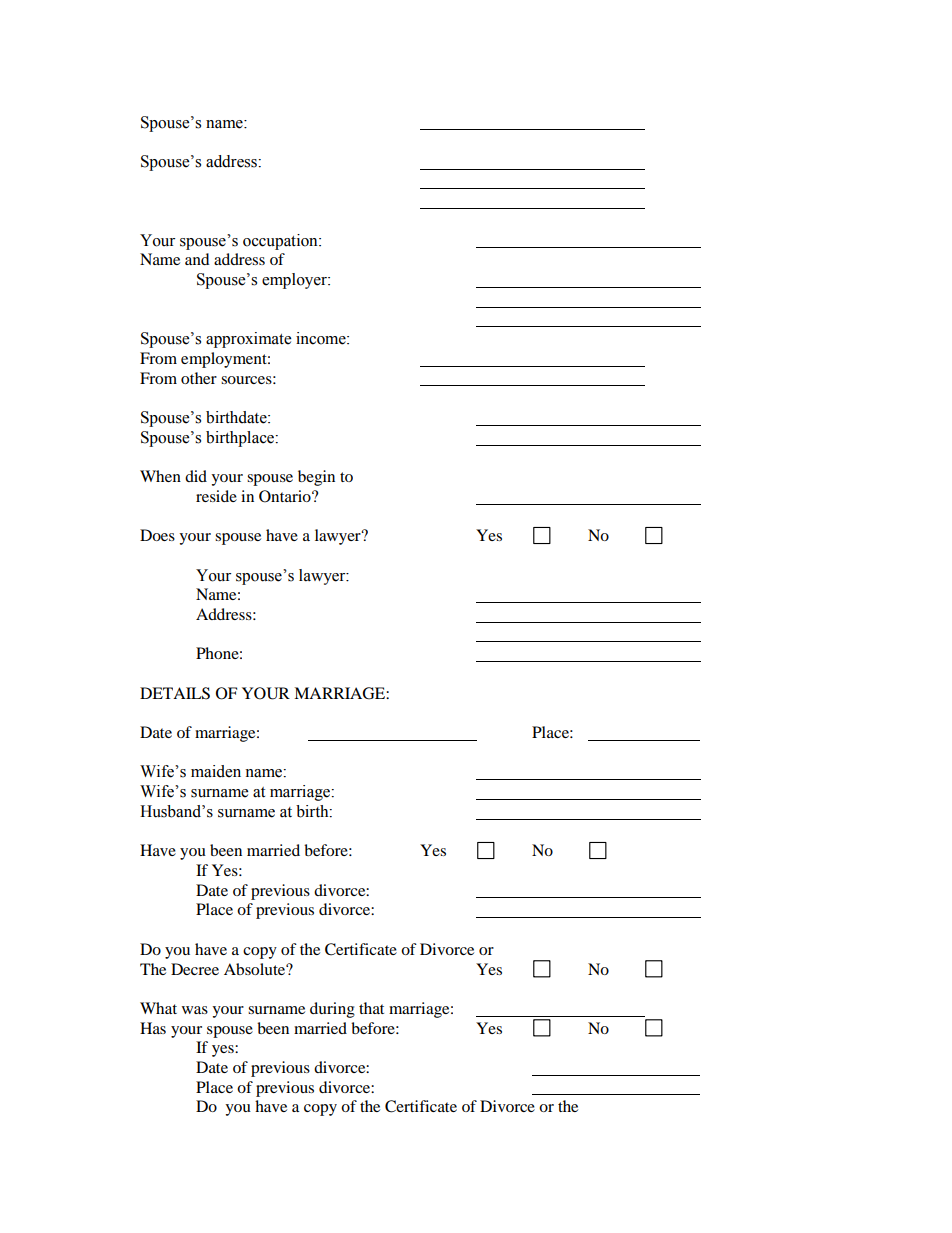  What do you see at coordinates (216, 771) in the screenshot?
I see `maiden` at bounding box center [216, 771].
